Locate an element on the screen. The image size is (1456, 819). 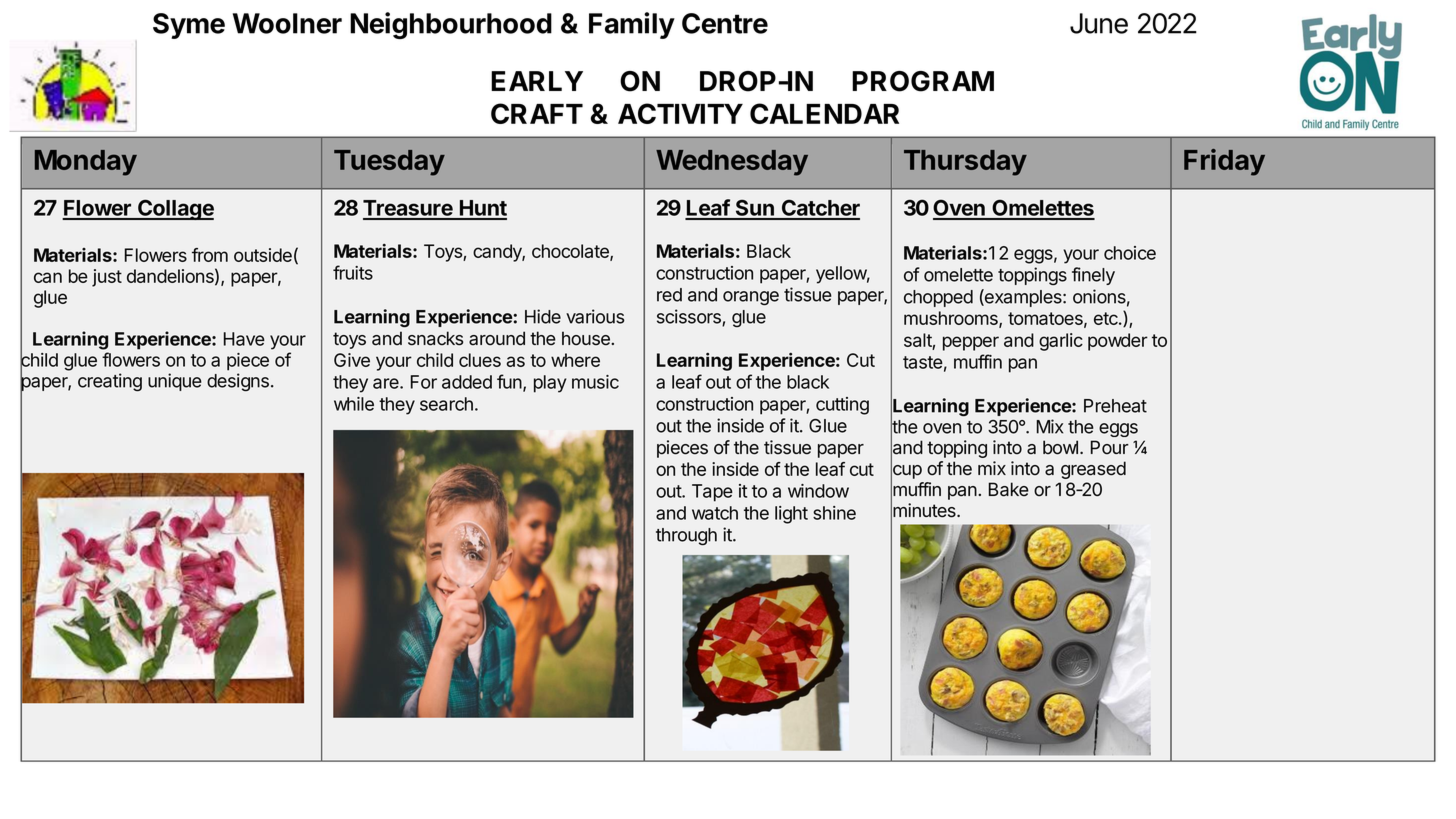
through is located at coordinates (686, 536).
